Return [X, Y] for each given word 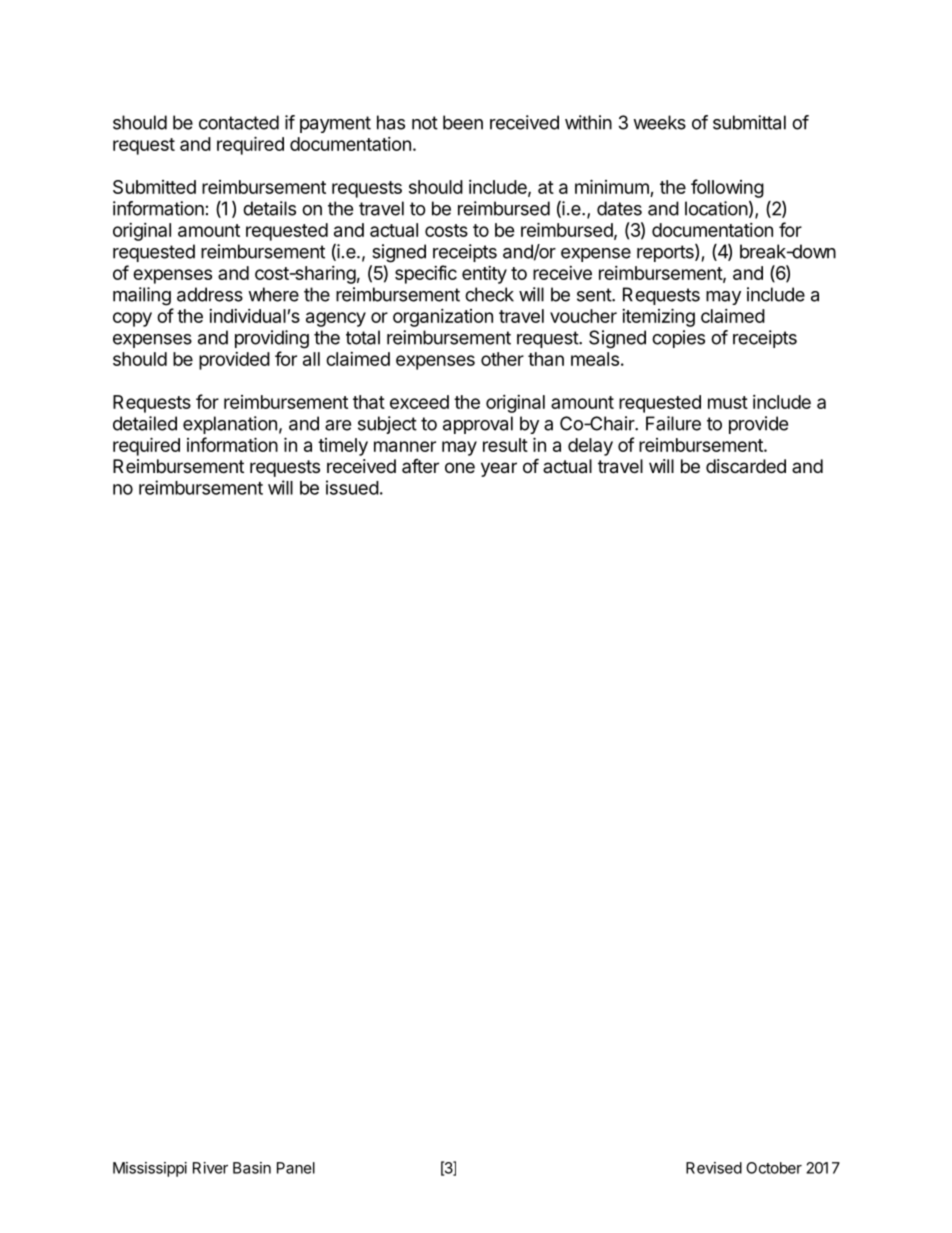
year [499, 469]
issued [352, 487]
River [210, 1168]
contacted [239, 122]
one [460, 467]
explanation [230, 425]
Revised [714, 1168]
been [463, 122]
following [727, 188]
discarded [746, 466]
